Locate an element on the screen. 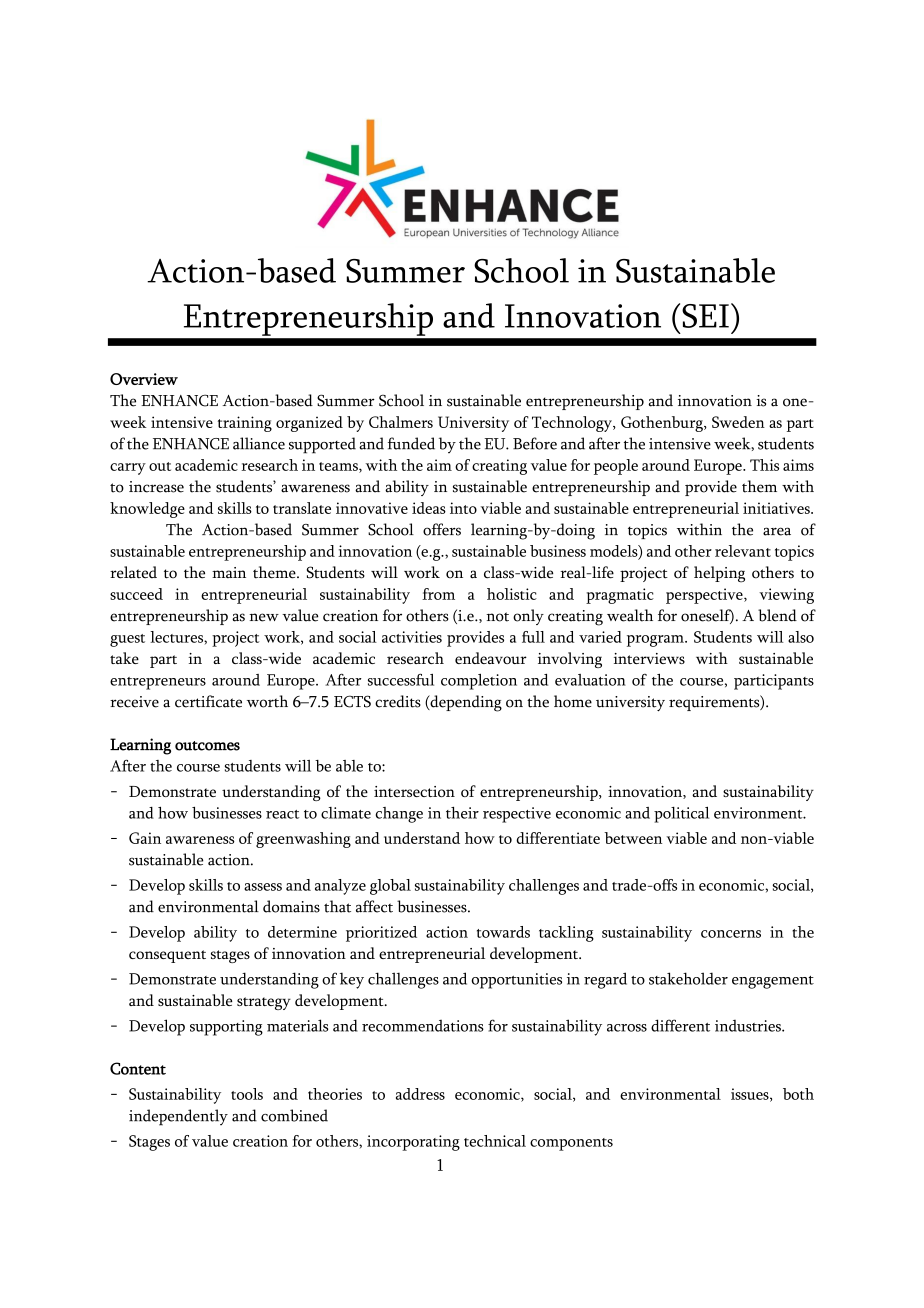 The width and height of the screenshot is (924, 1308). knowledge is located at coordinates (147, 510).
